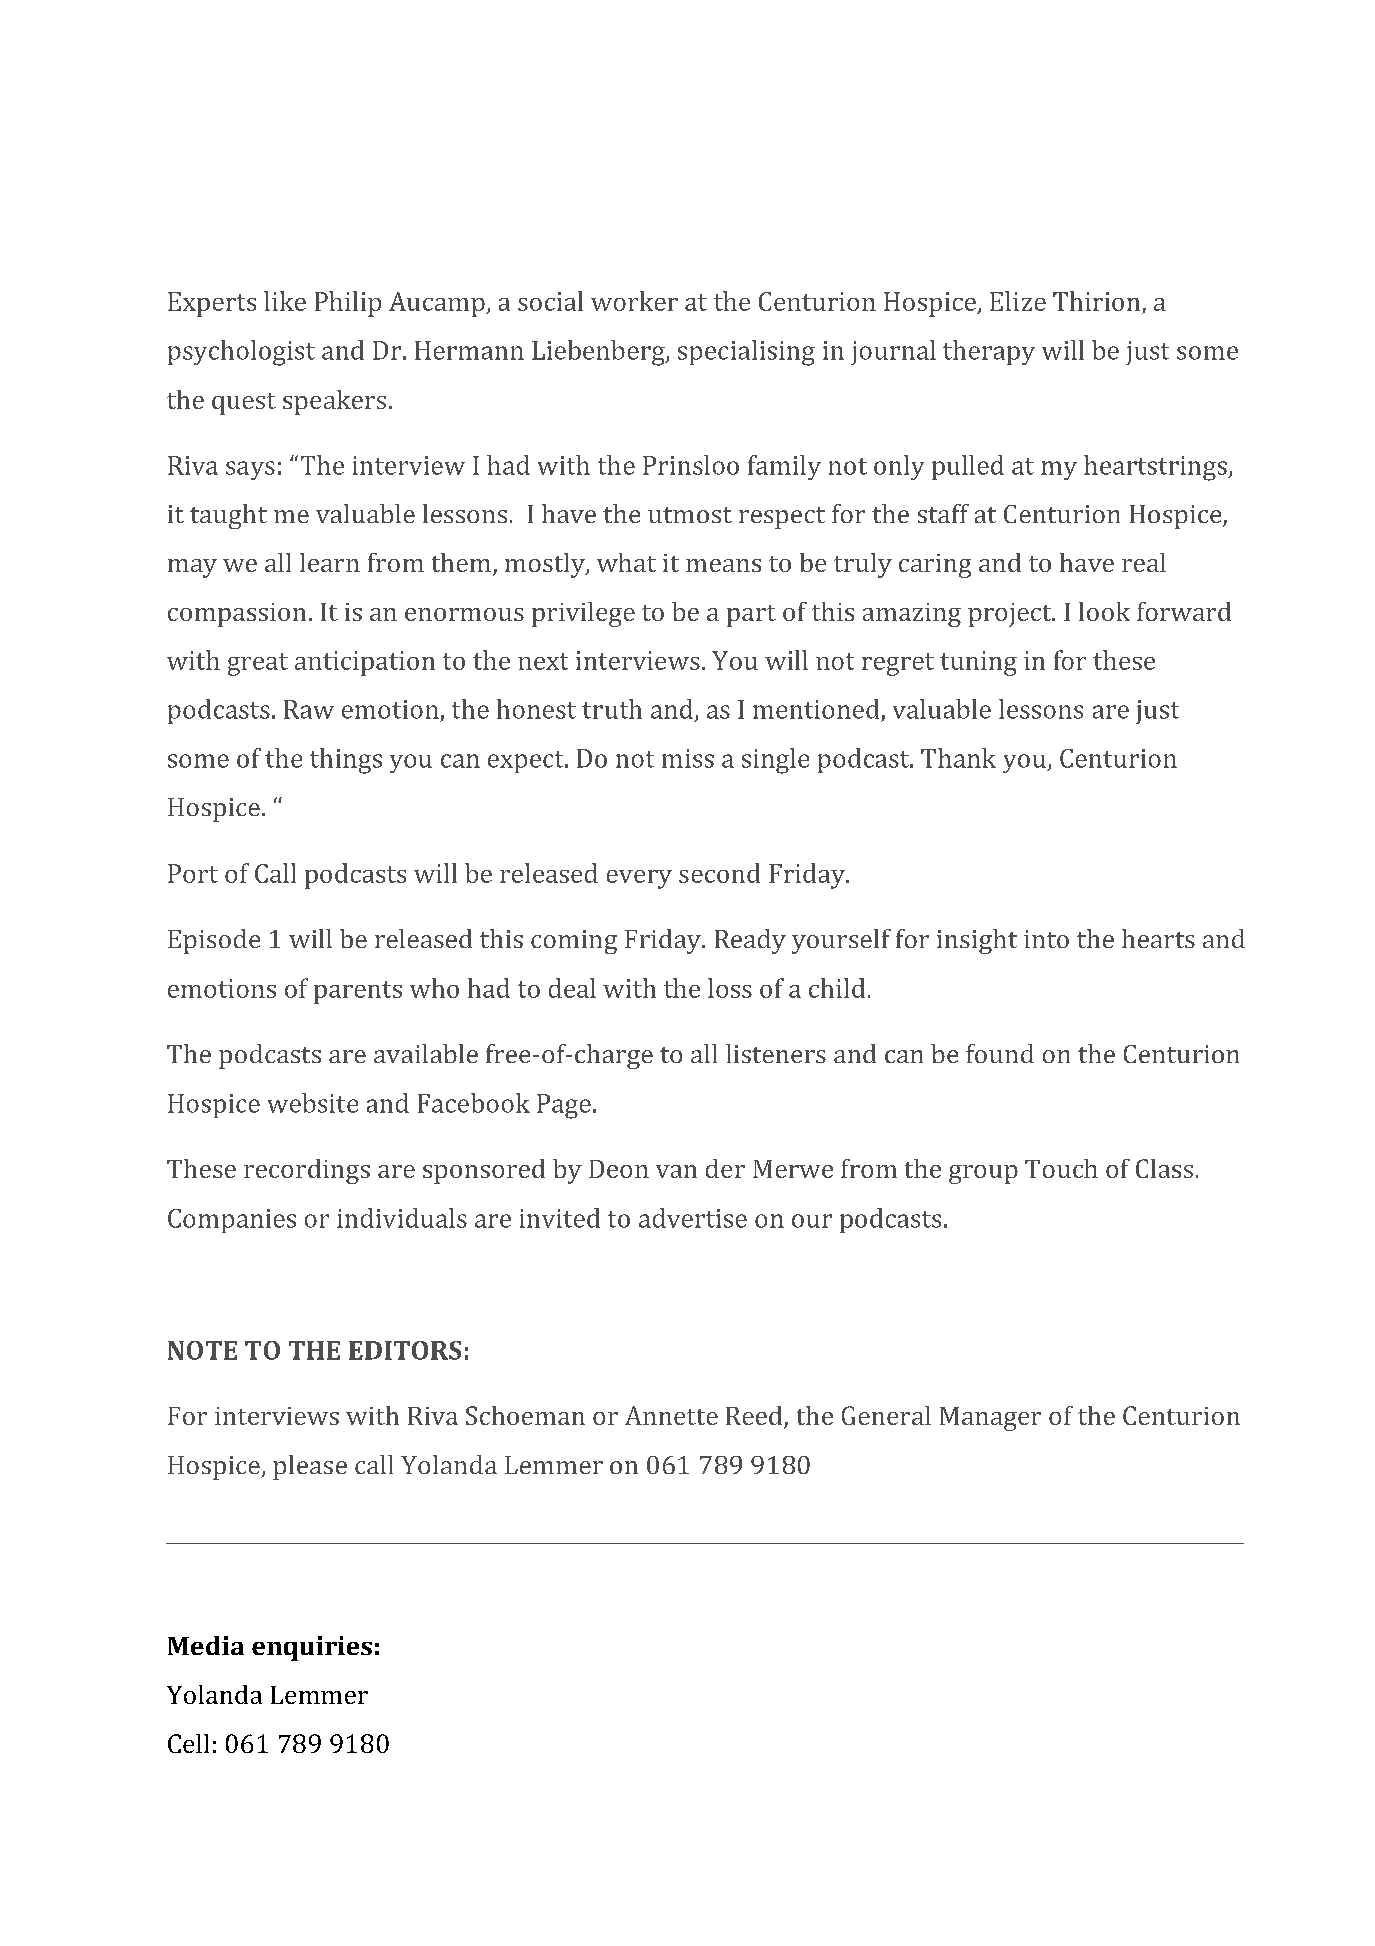 The height and width of the image is (1946, 1375). What do you see at coordinates (309, 709) in the image?
I see `Raw` at bounding box center [309, 709].
